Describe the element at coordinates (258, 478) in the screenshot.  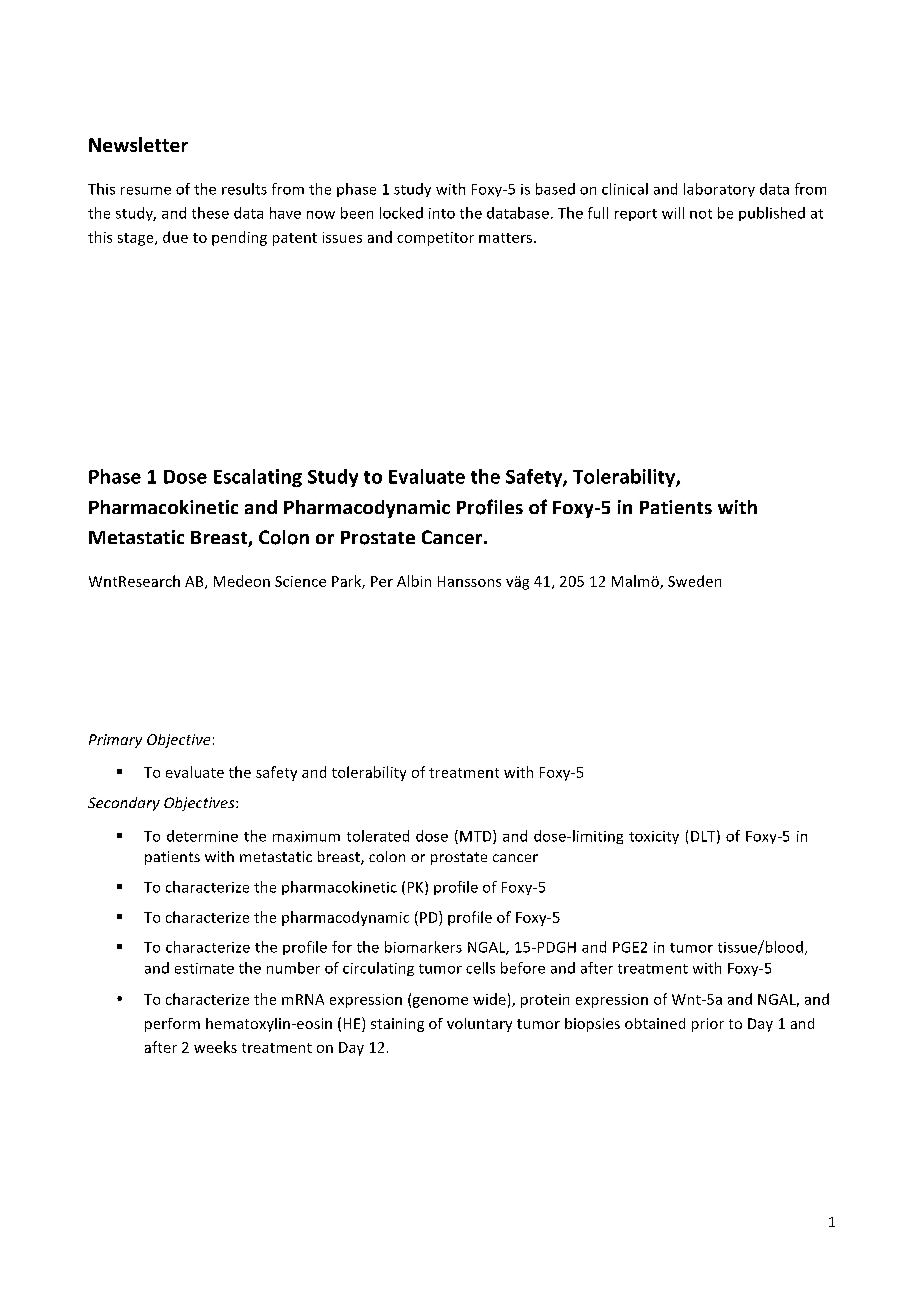
I see `Escalating` at that location.
